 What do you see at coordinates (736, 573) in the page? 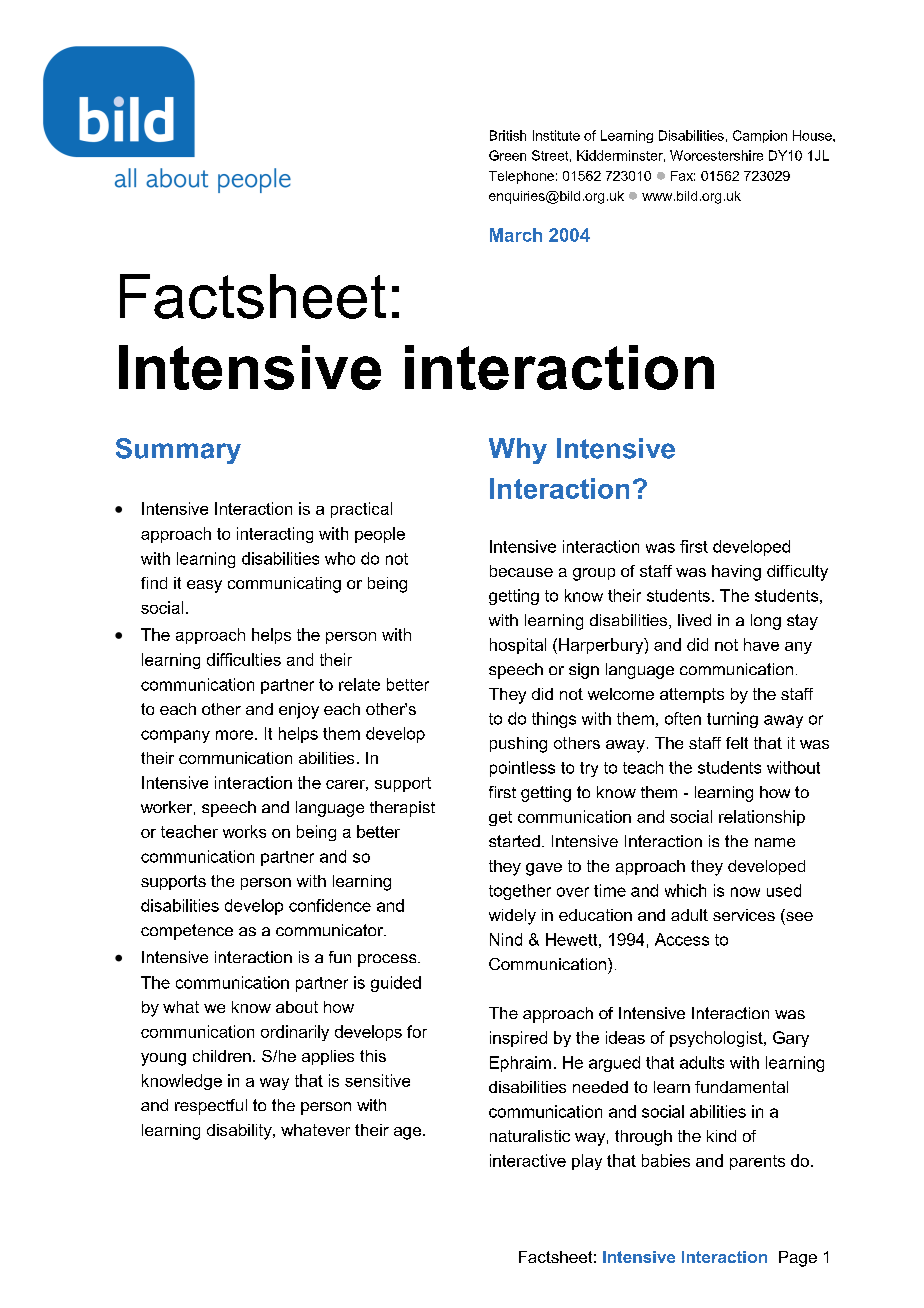
I see `having` at bounding box center [736, 573].
